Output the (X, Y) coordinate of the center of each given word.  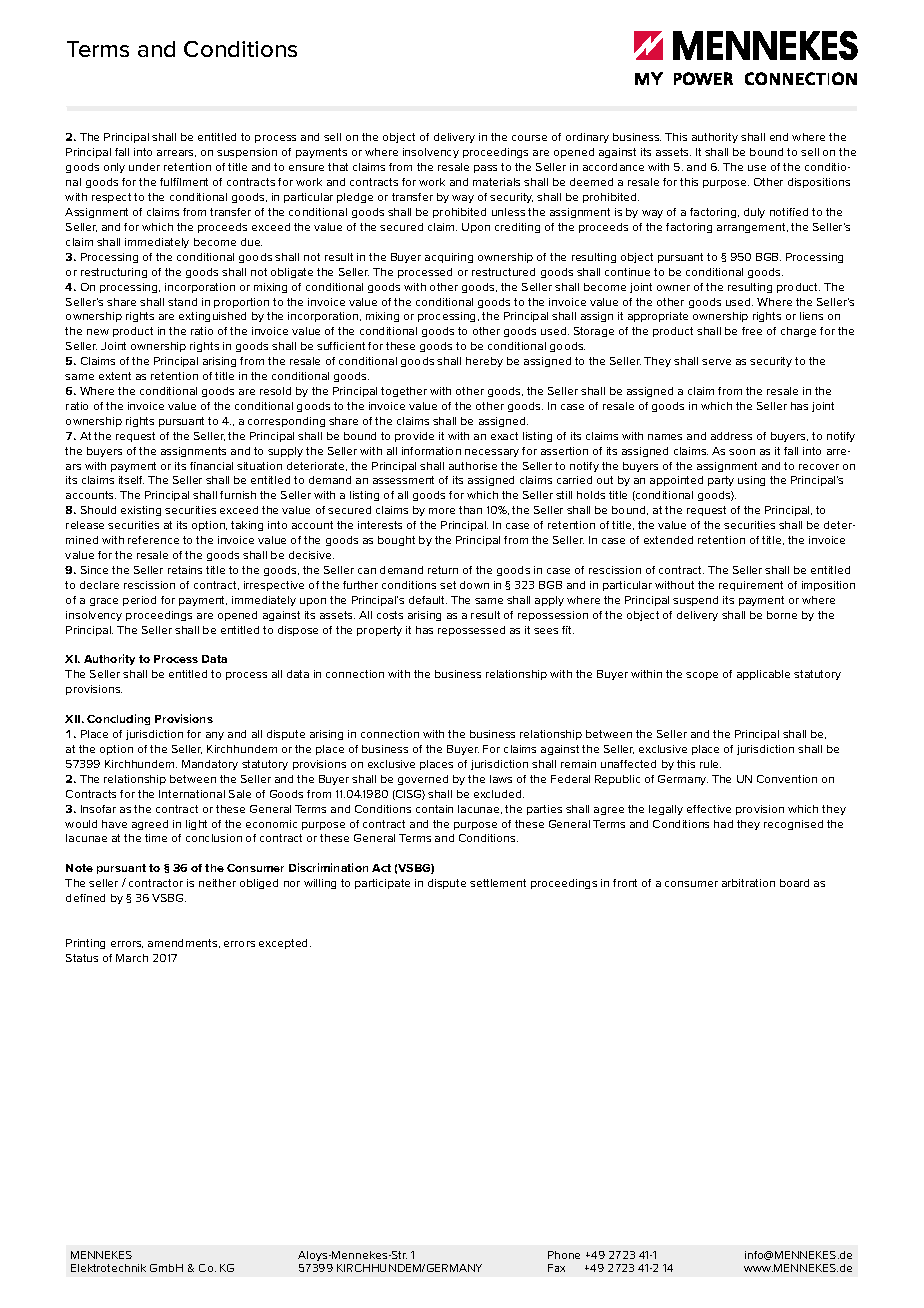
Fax (556, 1268)
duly (754, 213)
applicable (763, 675)
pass (485, 169)
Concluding (118, 719)
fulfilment (184, 182)
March (132, 958)
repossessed (471, 631)
